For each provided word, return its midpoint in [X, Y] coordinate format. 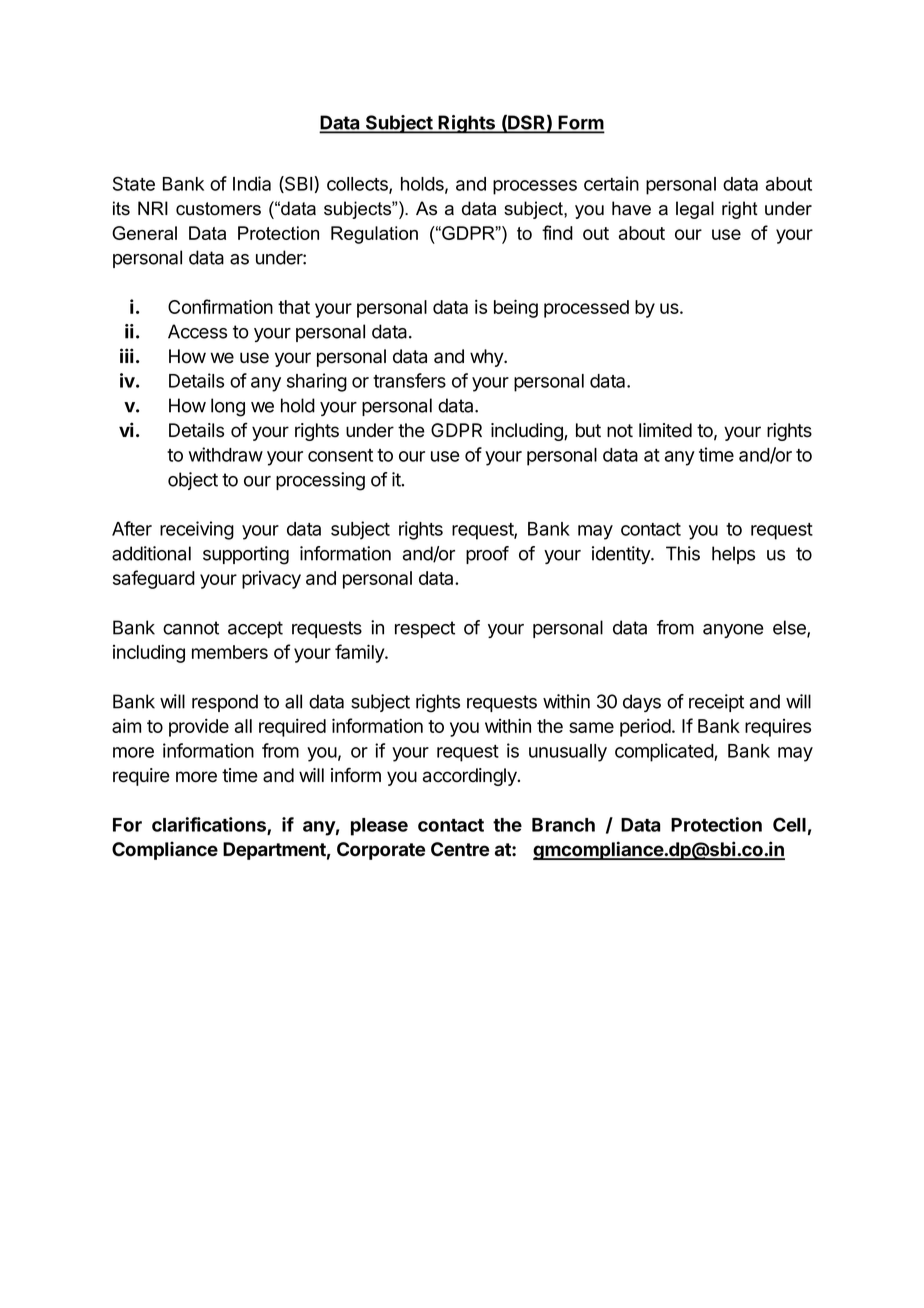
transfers [409, 380]
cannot [191, 628]
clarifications [210, 825]
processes [535, 187]
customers [218, 209]
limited [665, 430]
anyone [733, 631]
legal [695, 210]
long [228, 407]
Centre [460, 849]
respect [425, 629]
